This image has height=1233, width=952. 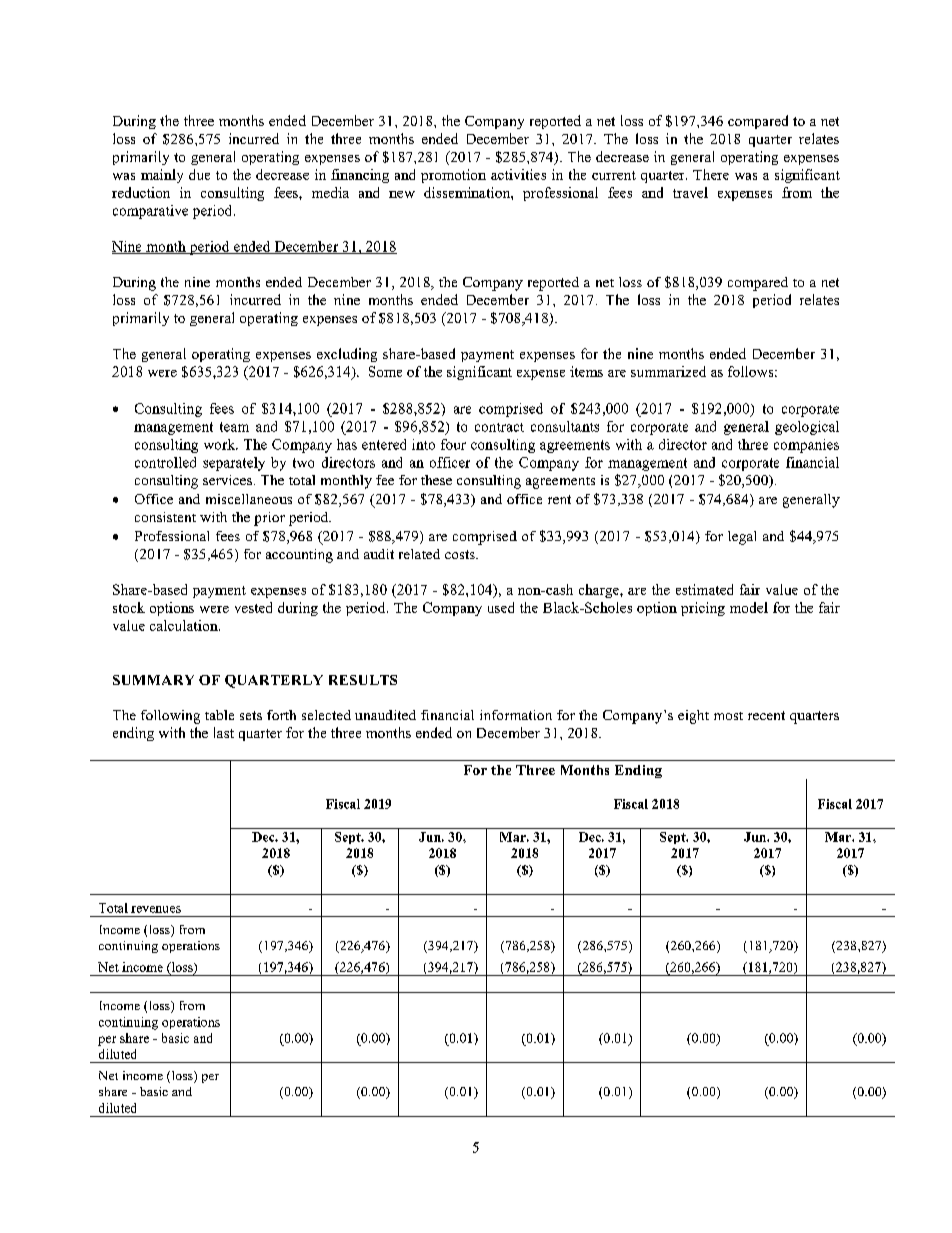 What do you see at coordinates (516, 715) in the image?
I see `information` at bounding box center [516, 715].
